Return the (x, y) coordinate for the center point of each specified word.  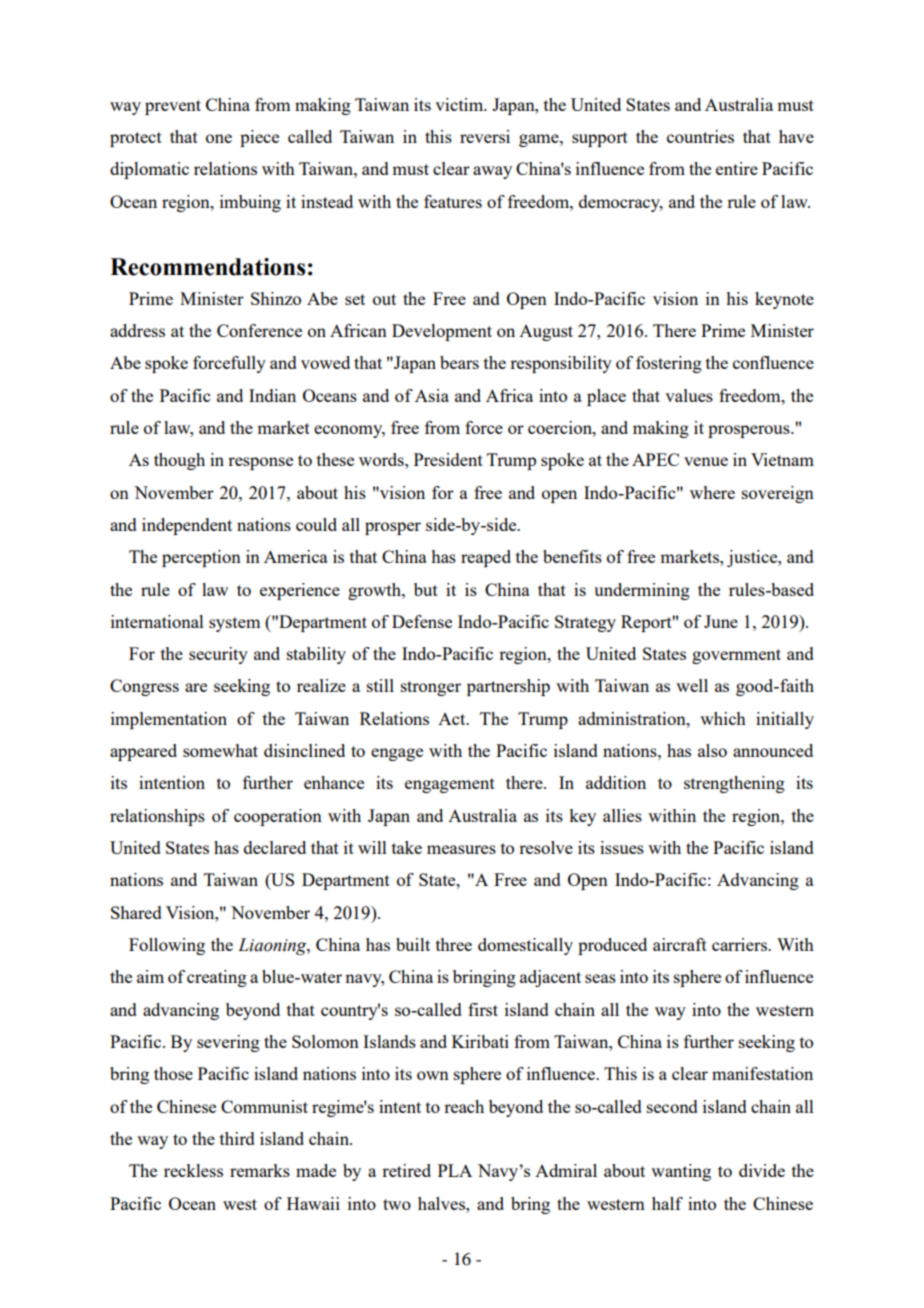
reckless (193, 1170)
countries (700, 136)
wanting (681, 1172)
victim (460, 104)
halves (442, 1203)
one (219, 138)
